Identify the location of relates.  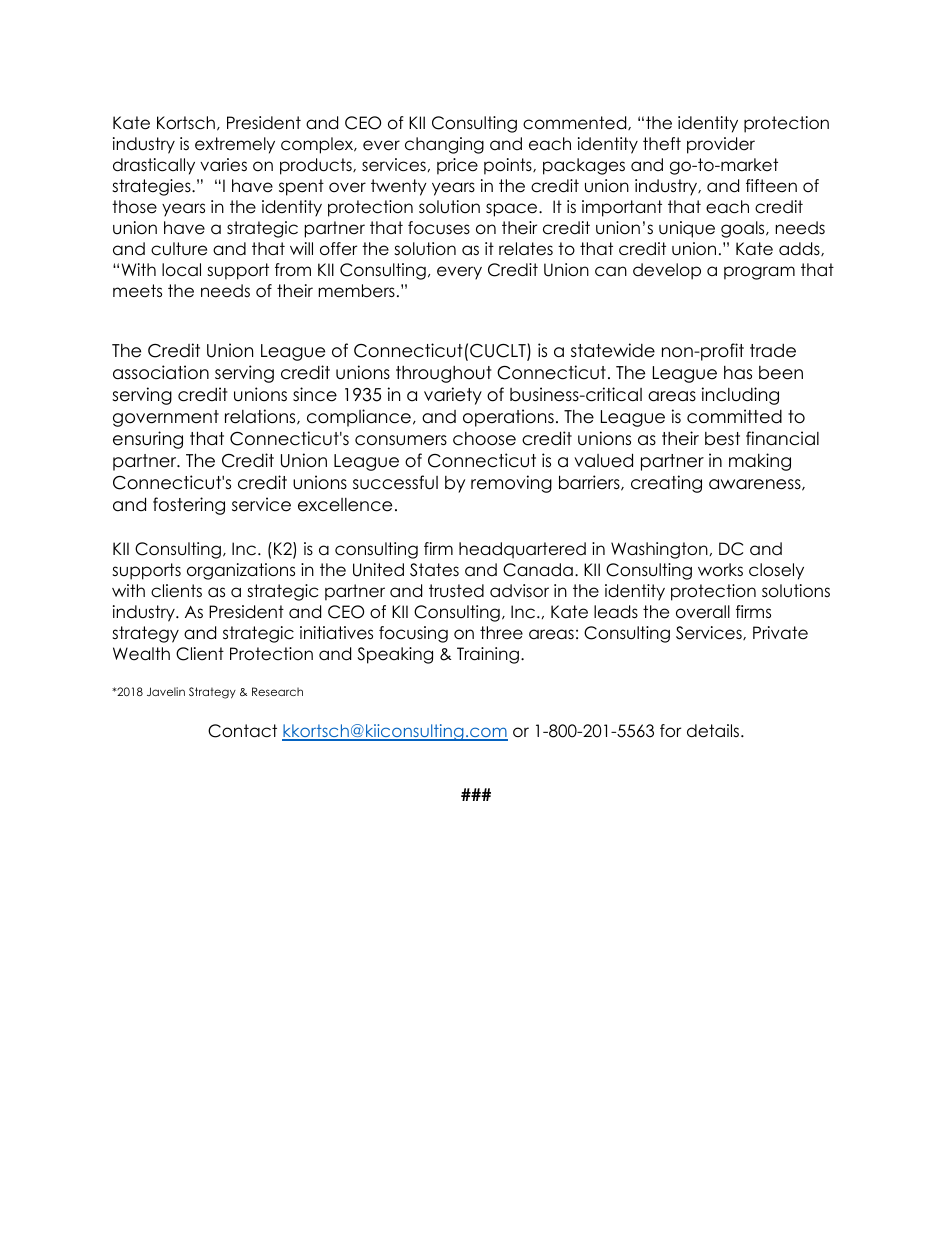
(526, 249).
